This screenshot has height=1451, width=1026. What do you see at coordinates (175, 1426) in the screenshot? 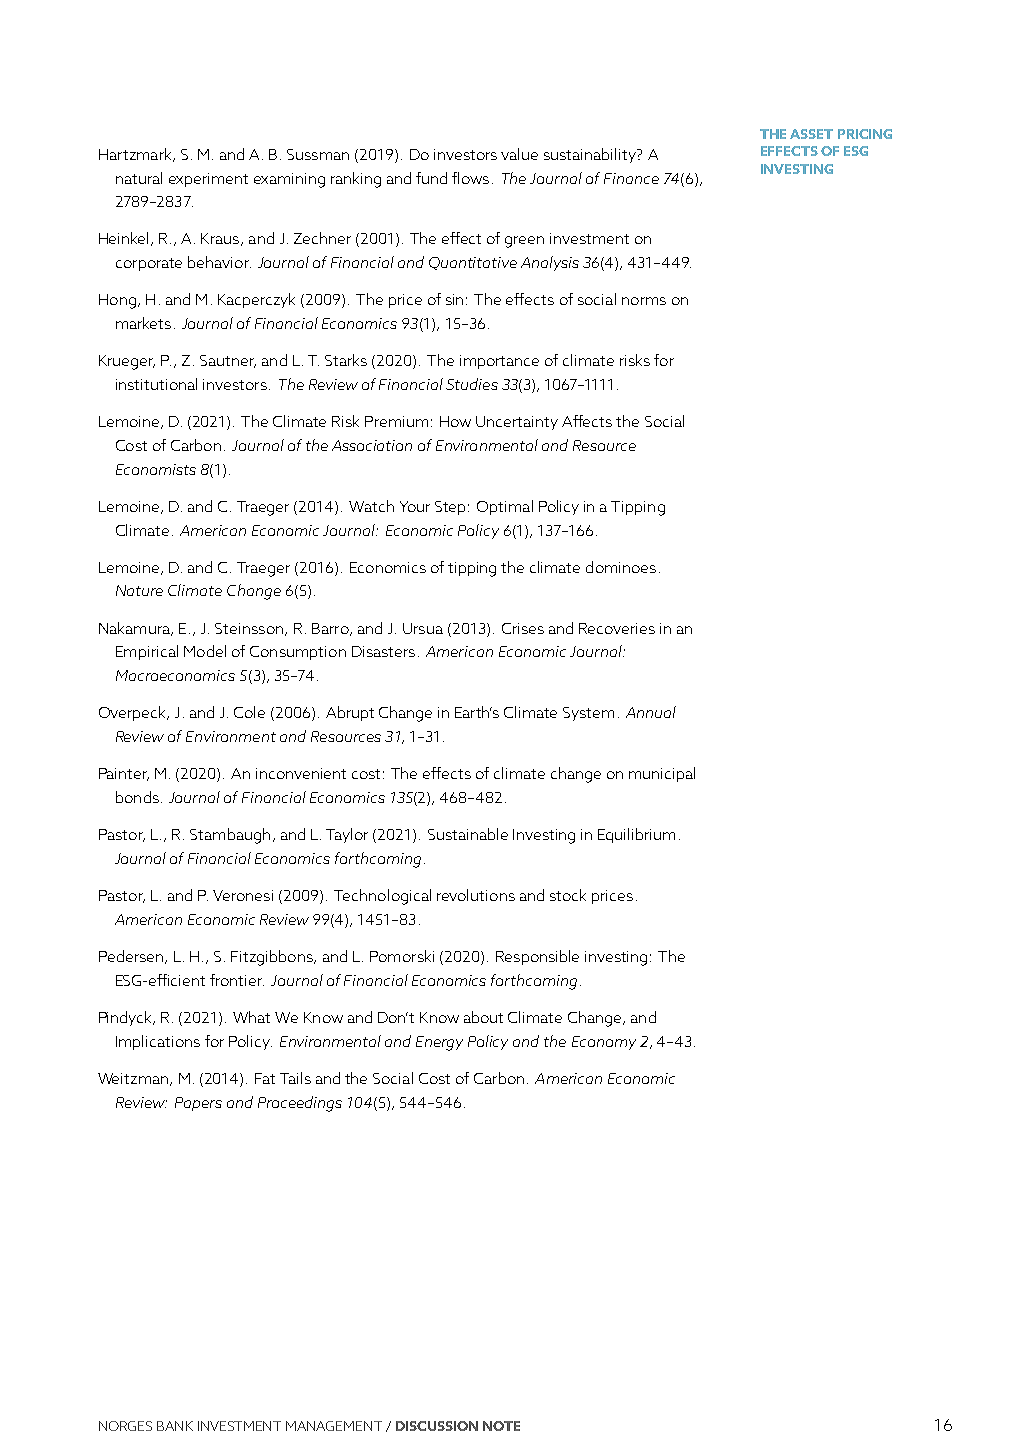
I see `BANK` at bounding box center [175, 1426].
